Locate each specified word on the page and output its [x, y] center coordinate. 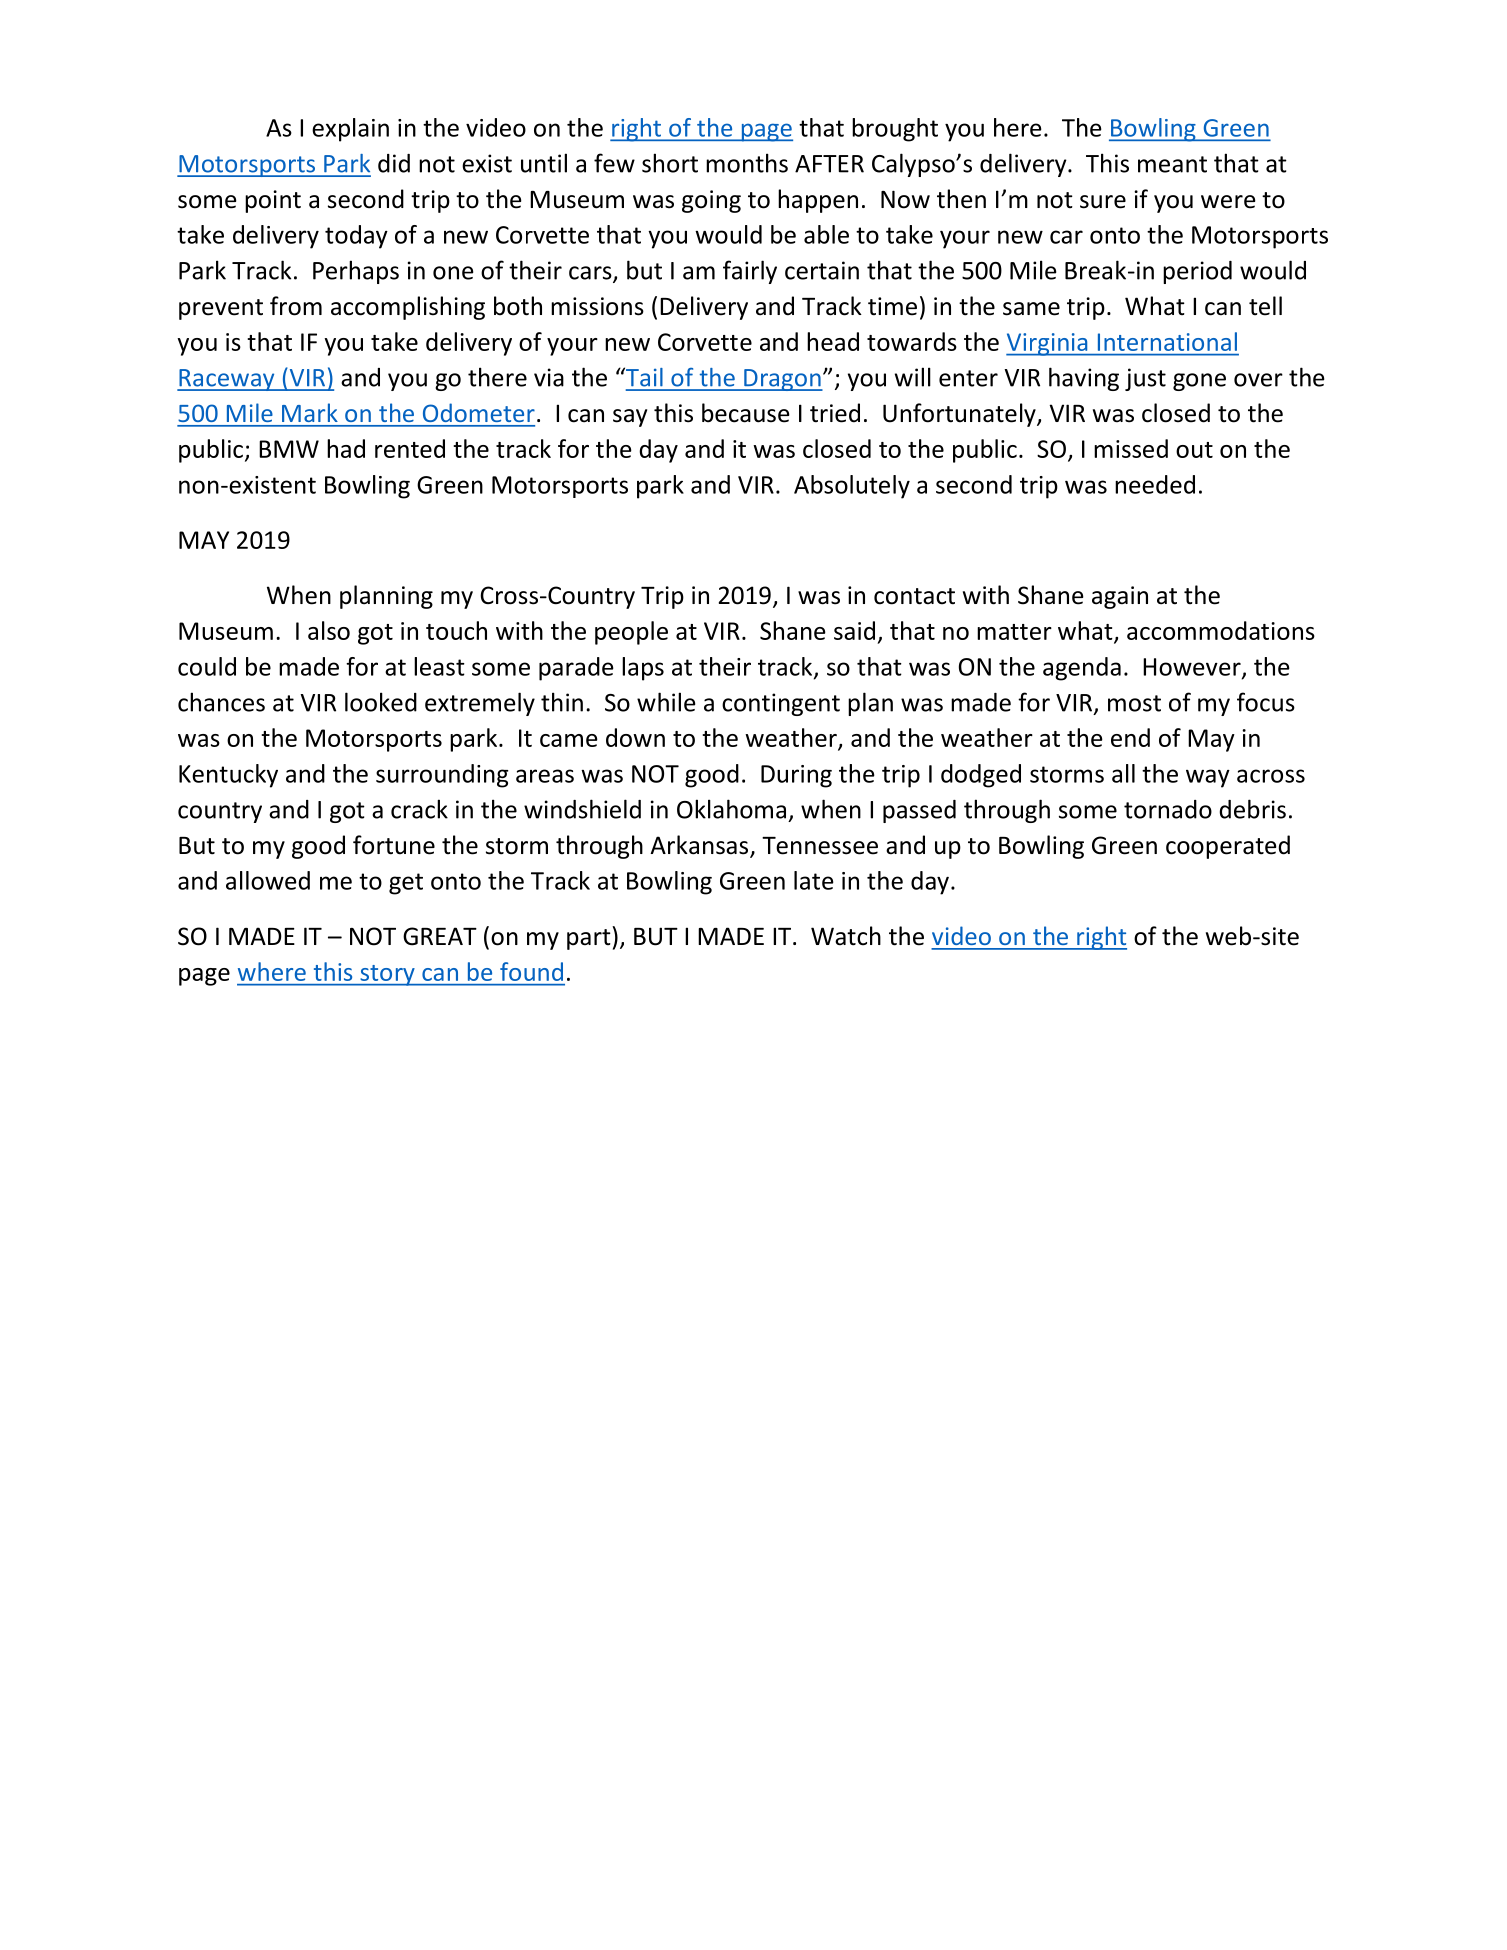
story [387, 975]
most [1134, 703]
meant [1172, 164]
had [346, 448]
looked [381, 702]
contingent [781, 704]
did [394, 163]
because [746, 413]
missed [1131, 448]
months [747, 163]
